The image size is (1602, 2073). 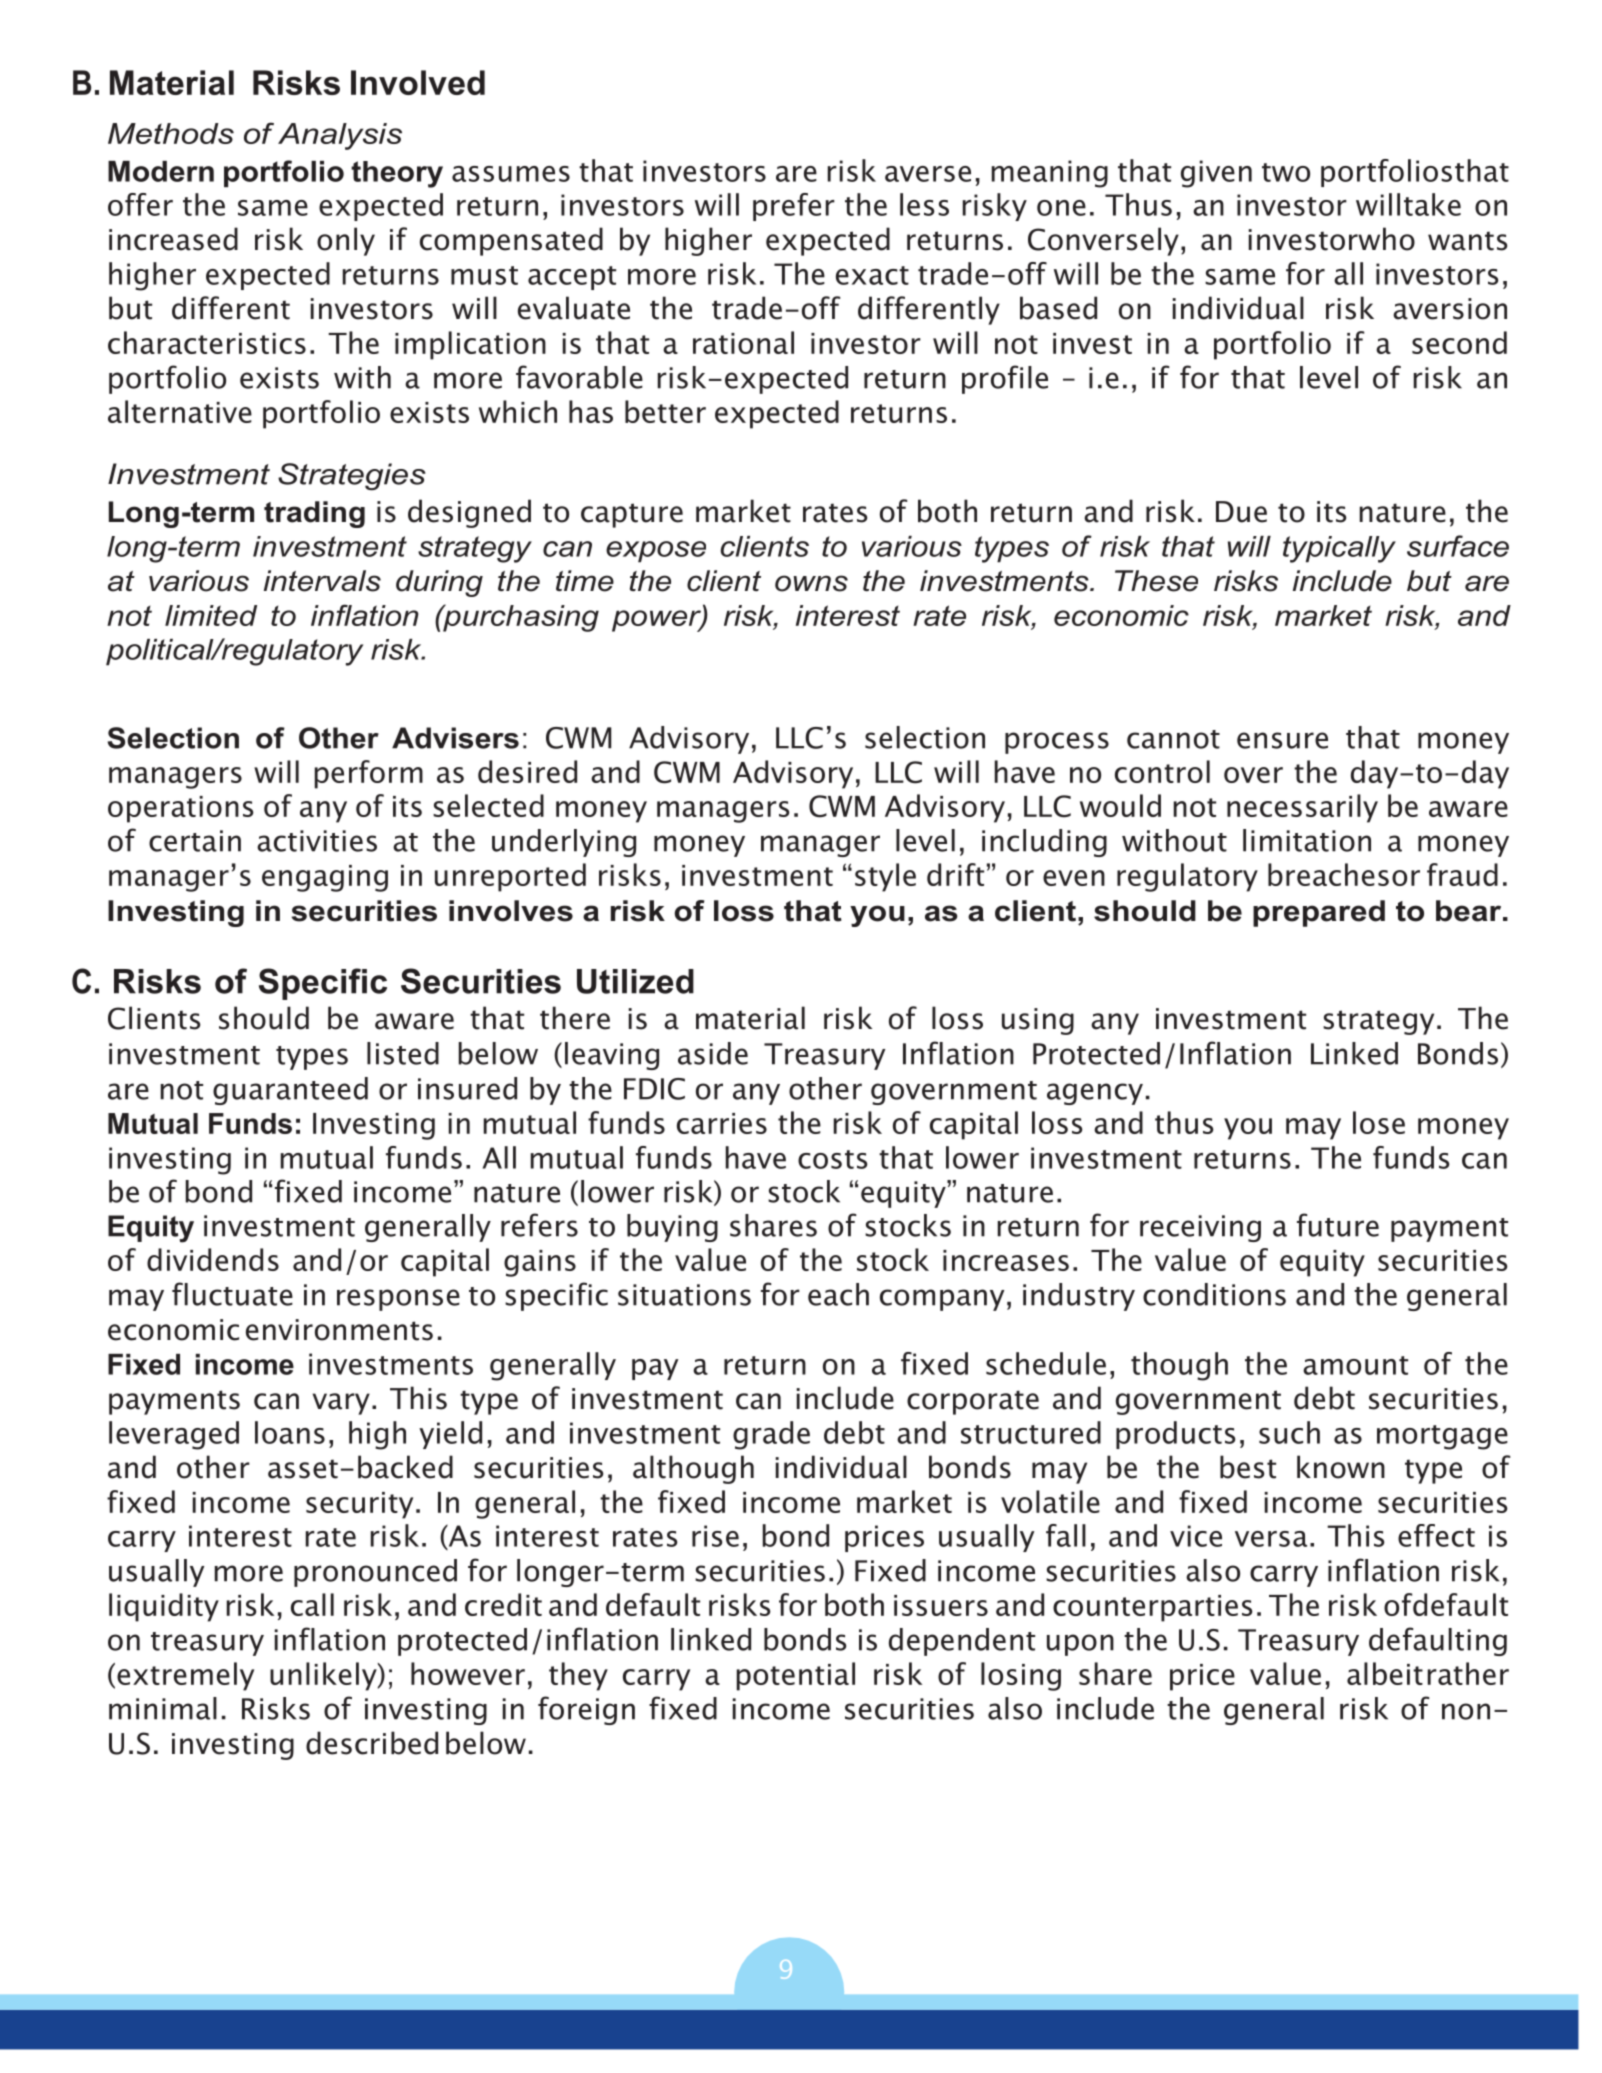 What do you see at coordinates (794, 207) in the screenshot?
I see `prefer` at bounding box center [794, 207].
